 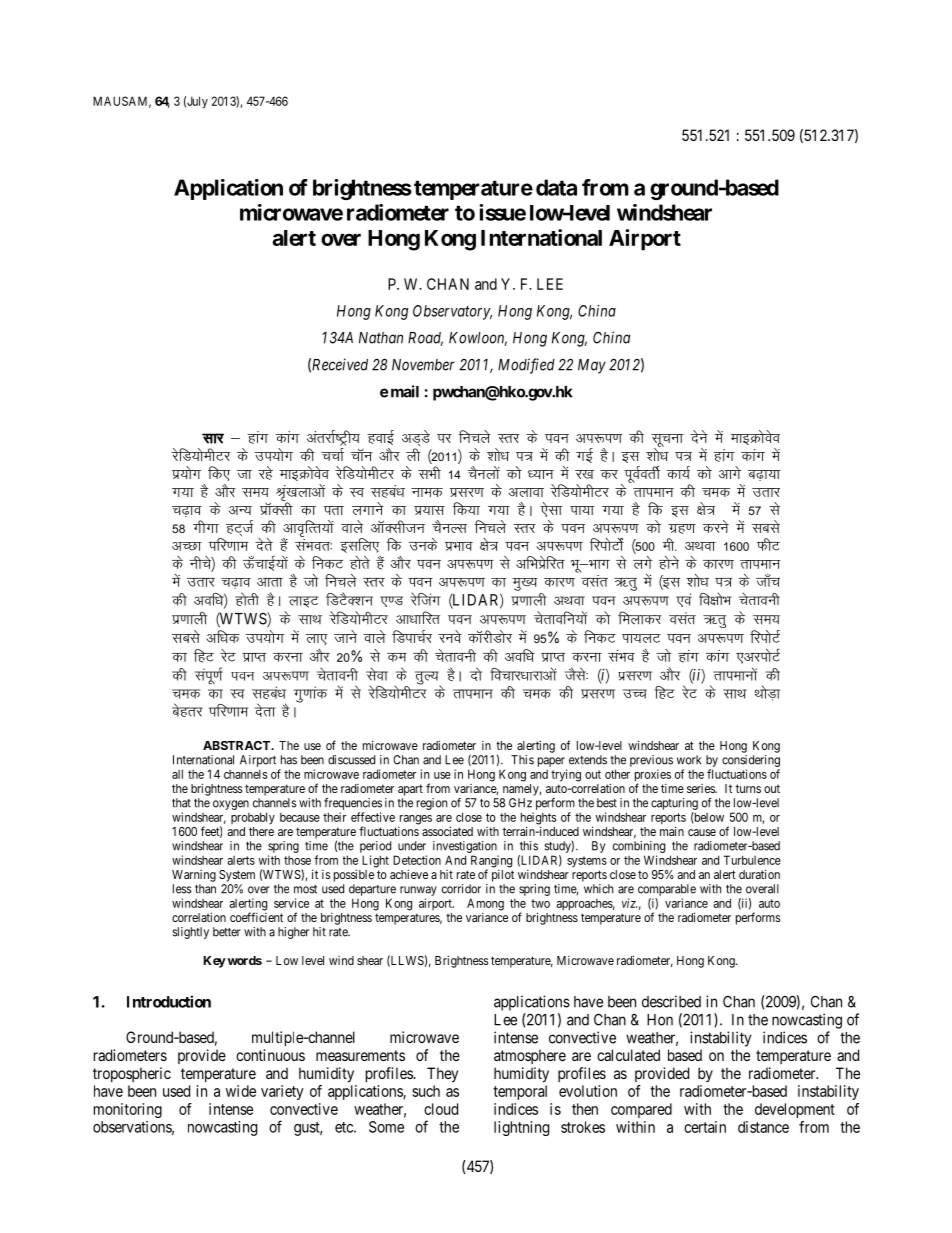 What do you see at coordinates (592, 366) in the page?
I see `May` at bounding box center [592, 366].
